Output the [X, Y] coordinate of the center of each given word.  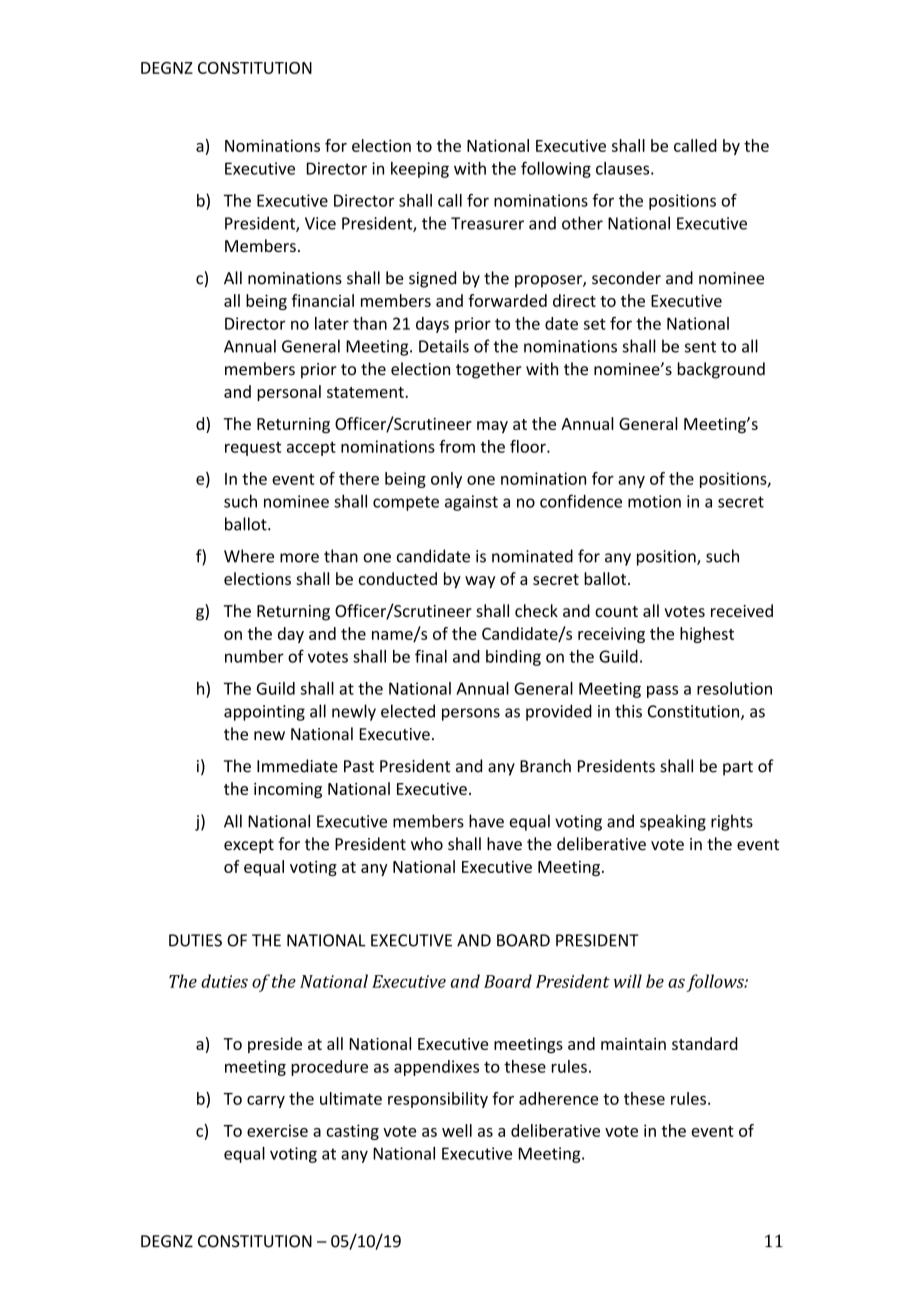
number [254, 656]
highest [707, 635]
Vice [320, 223]
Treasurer [487, 223]
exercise [277, 1130]
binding [513, 658]
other [582, 223]
